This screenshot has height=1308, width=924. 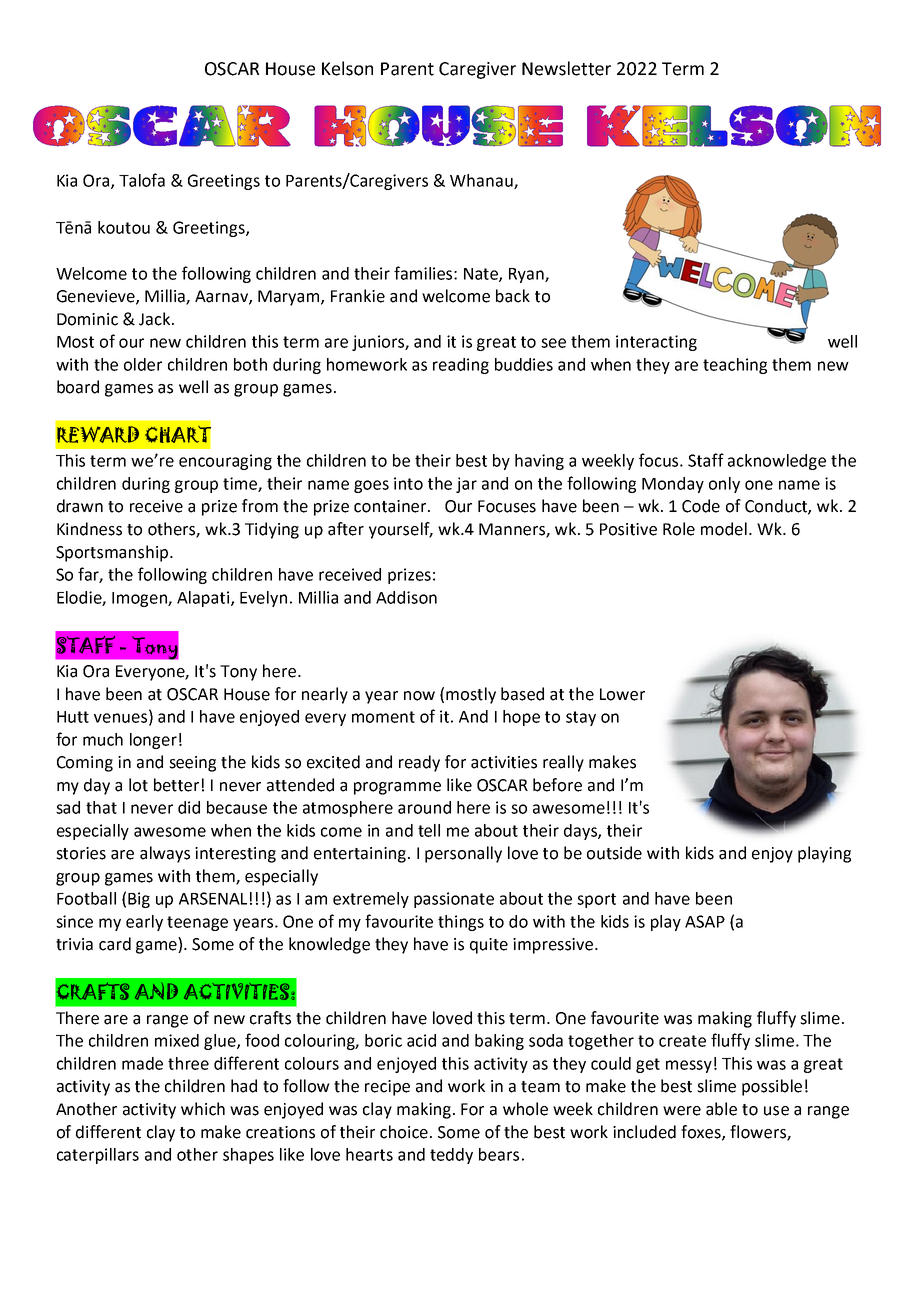 I want to click on Jack, so click(x=156, y=319).
